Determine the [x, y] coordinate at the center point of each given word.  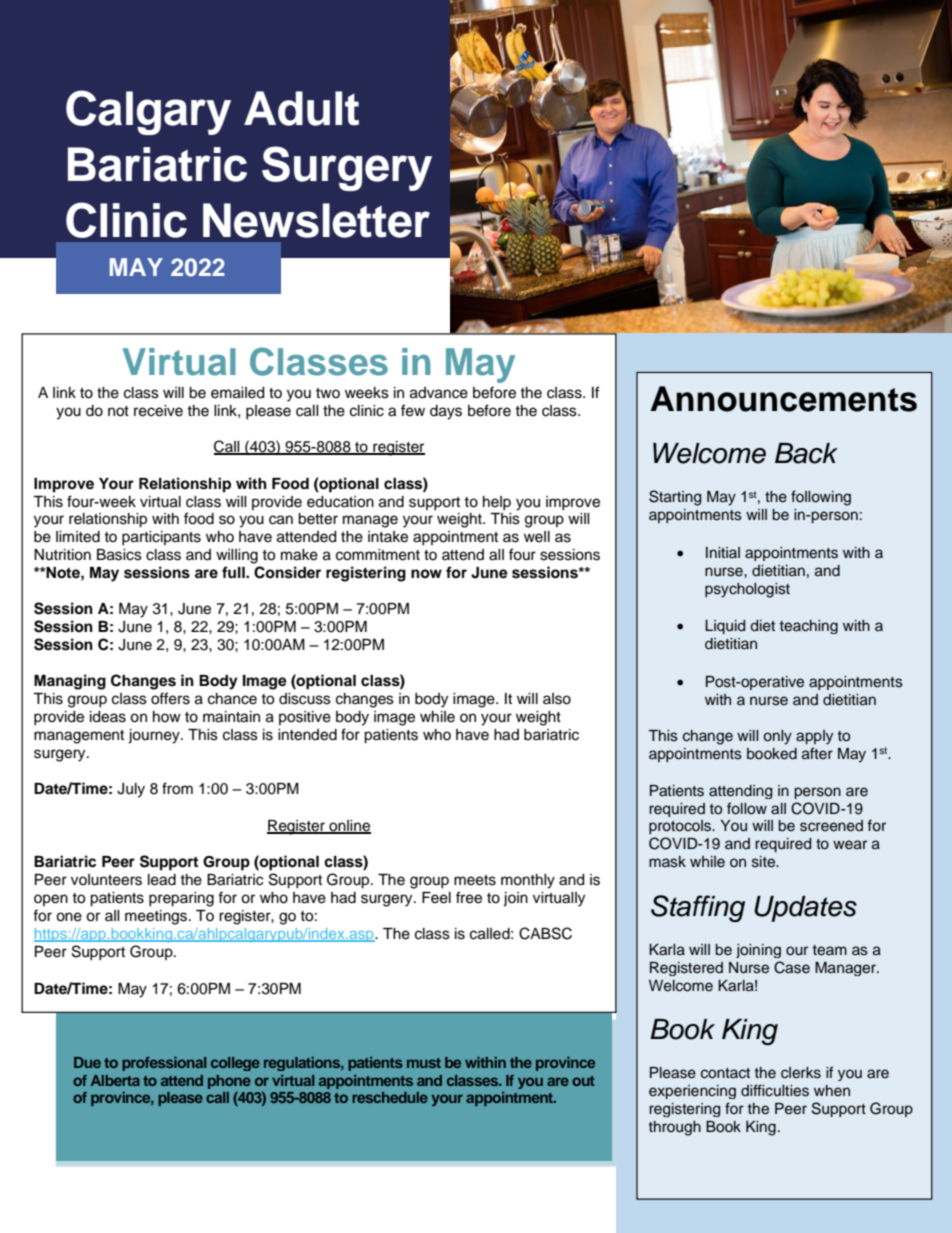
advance [439, 393]
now [426, 573]
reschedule [390, 1097]
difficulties [775, 1090]
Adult [301, 108]
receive [158, 411]
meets [475, 880]
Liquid [725, 627]
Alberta [115, 1080]
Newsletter [316, 220]
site [764, 862]
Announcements [783, 399]
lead [162, 880]
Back [806, 453]
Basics [119, 555]
